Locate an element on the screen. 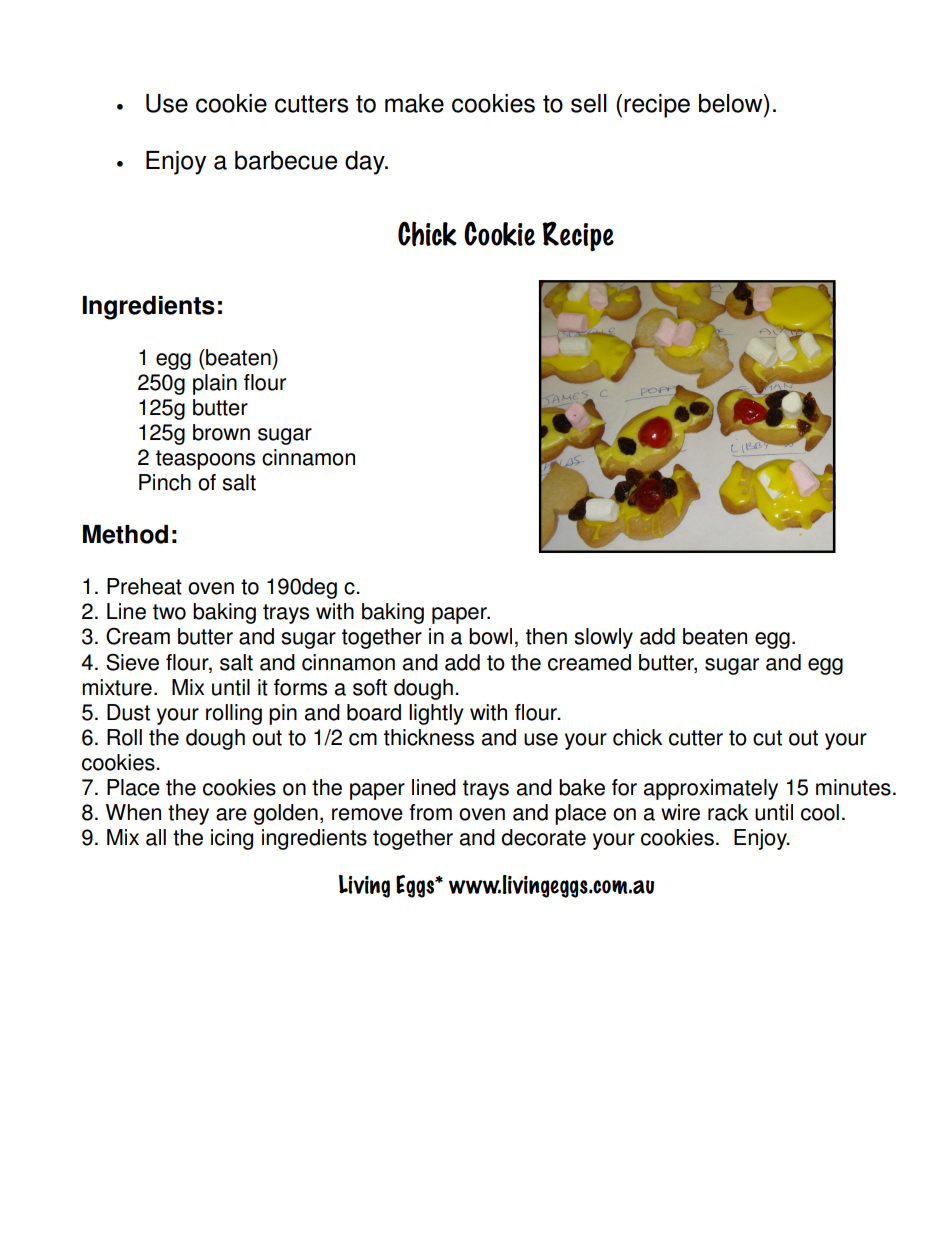 This screenshot has height=1233, width=952. brown is located at coordinates (221, 432).
